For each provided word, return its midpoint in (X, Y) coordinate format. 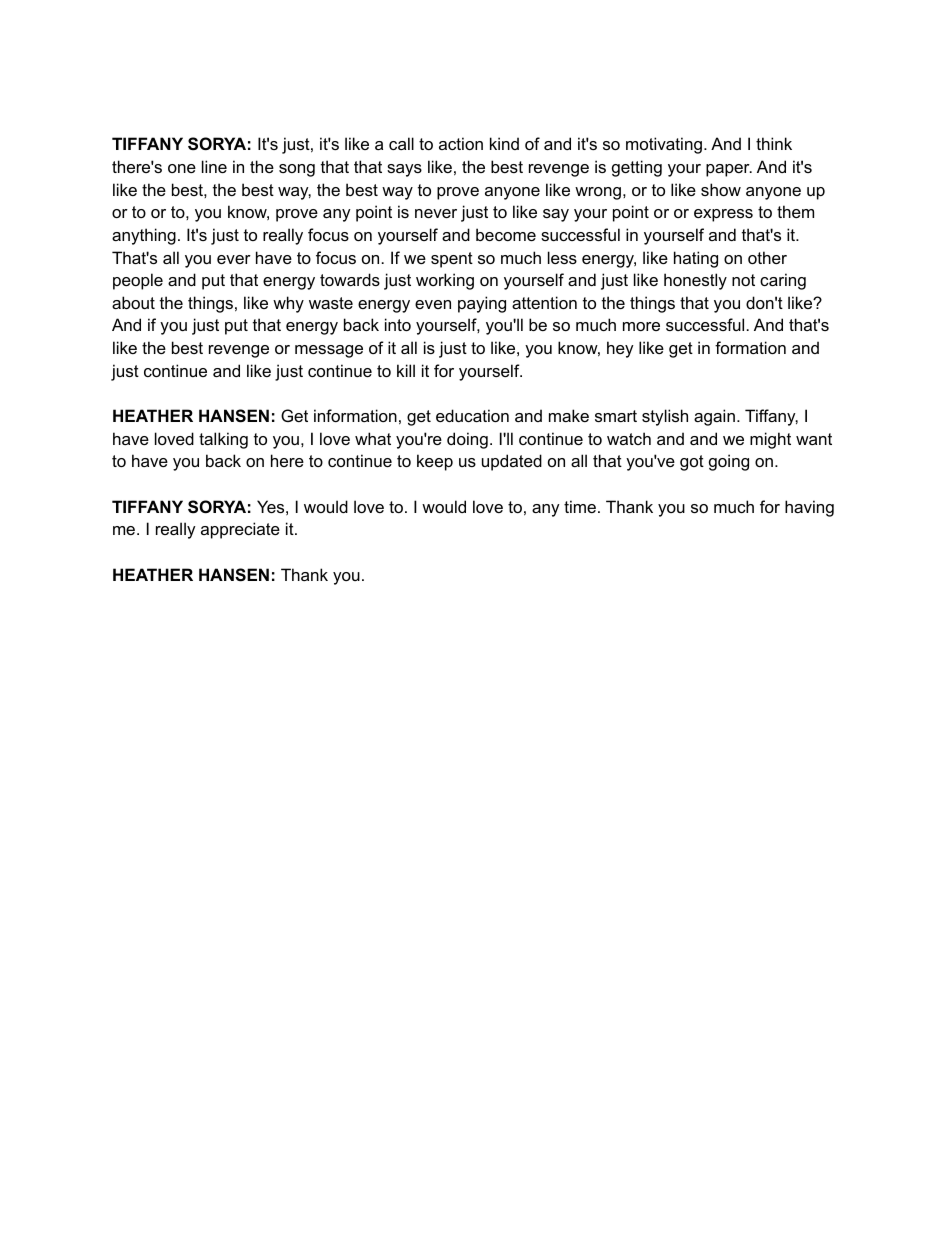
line (214, 166)
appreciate (240, 530)
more (641, 326)
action (461, 143)
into (398, 324)
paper (729, 170)
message (329, 351)
